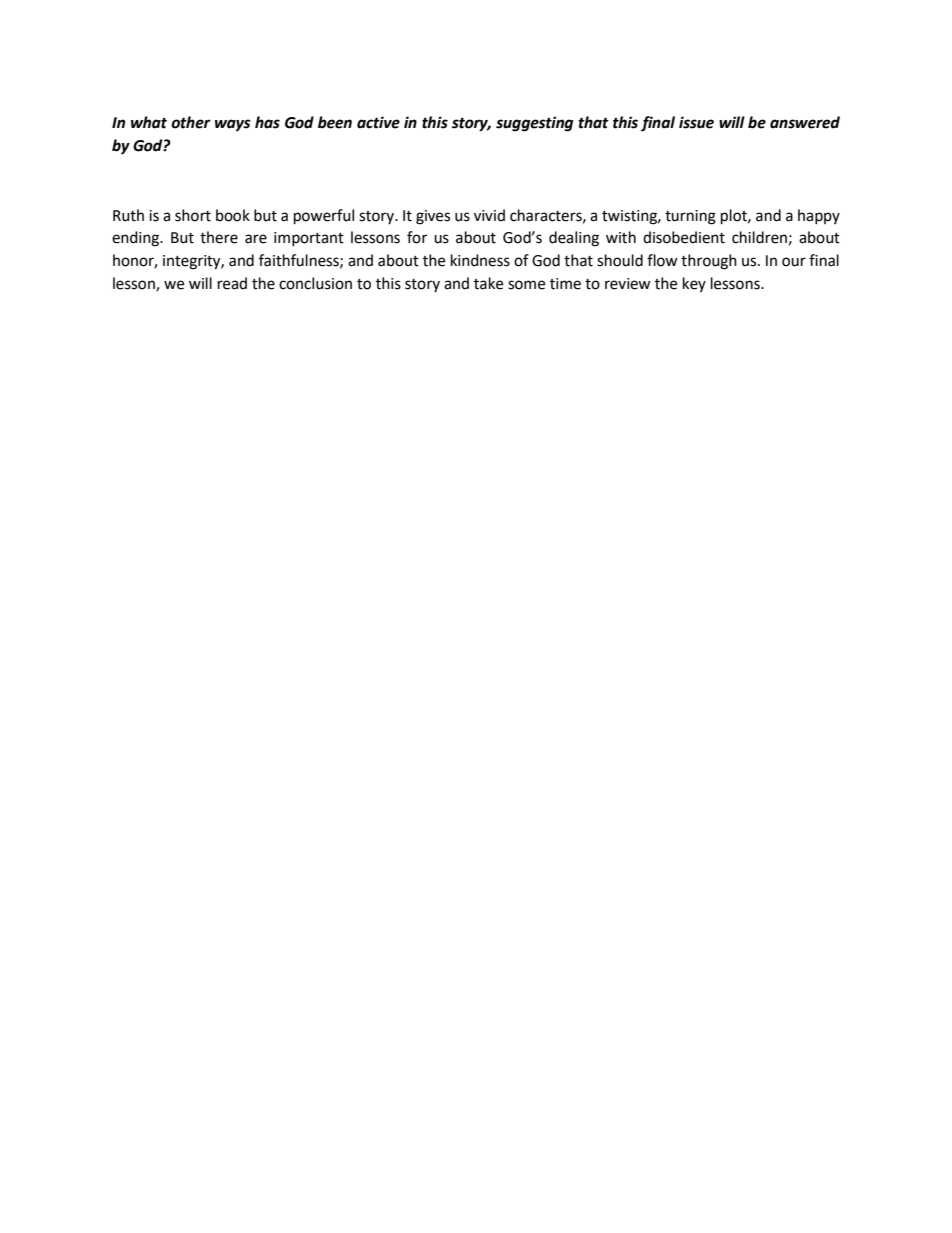 Image resolution: width=952 pixels, height=1233 pixels. What do you see at coordinates (219, 237) in the screenshot?
I see `there` at bounding box center [219, 237].
